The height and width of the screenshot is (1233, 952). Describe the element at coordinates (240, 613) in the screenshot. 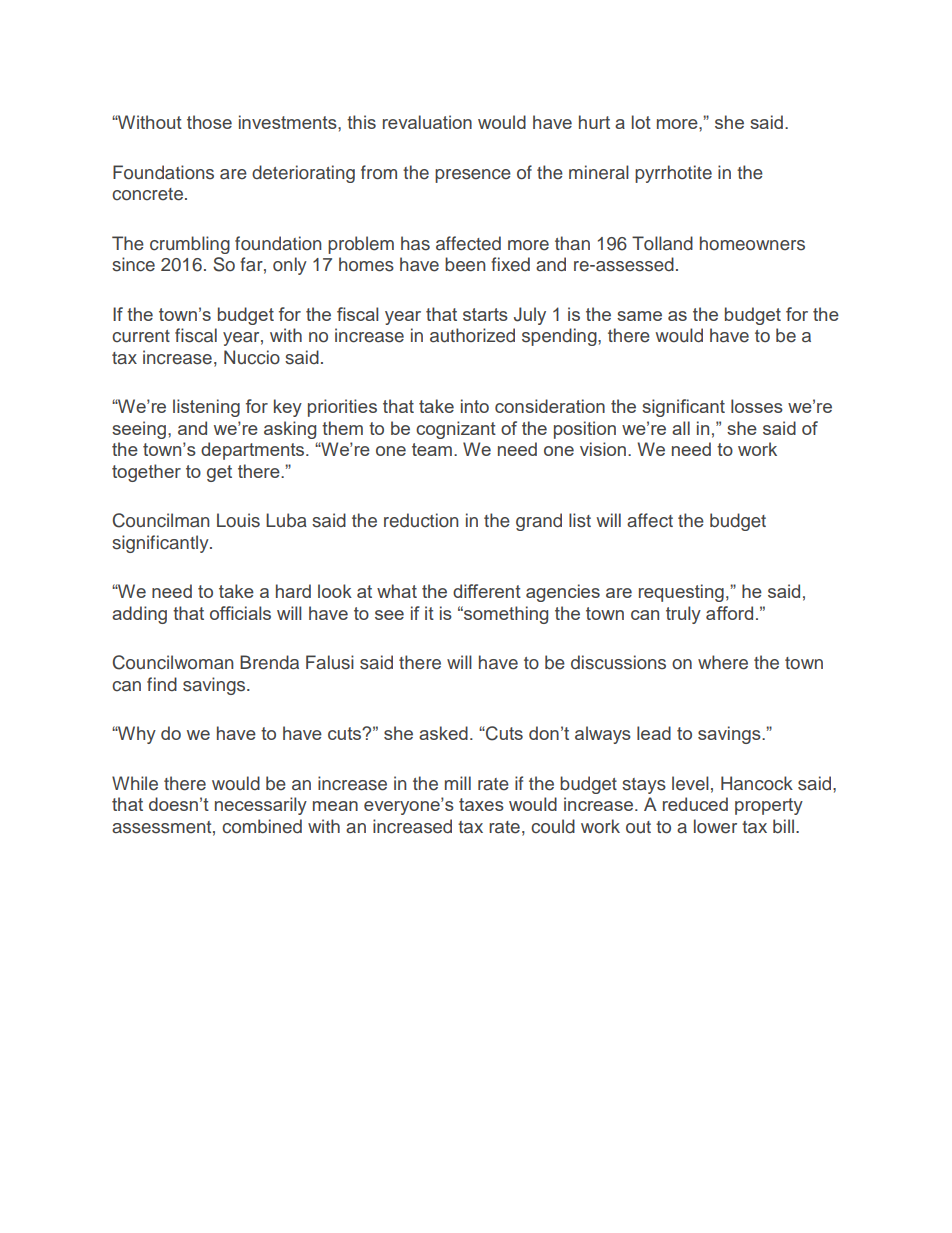

I see `officials` at that location.
